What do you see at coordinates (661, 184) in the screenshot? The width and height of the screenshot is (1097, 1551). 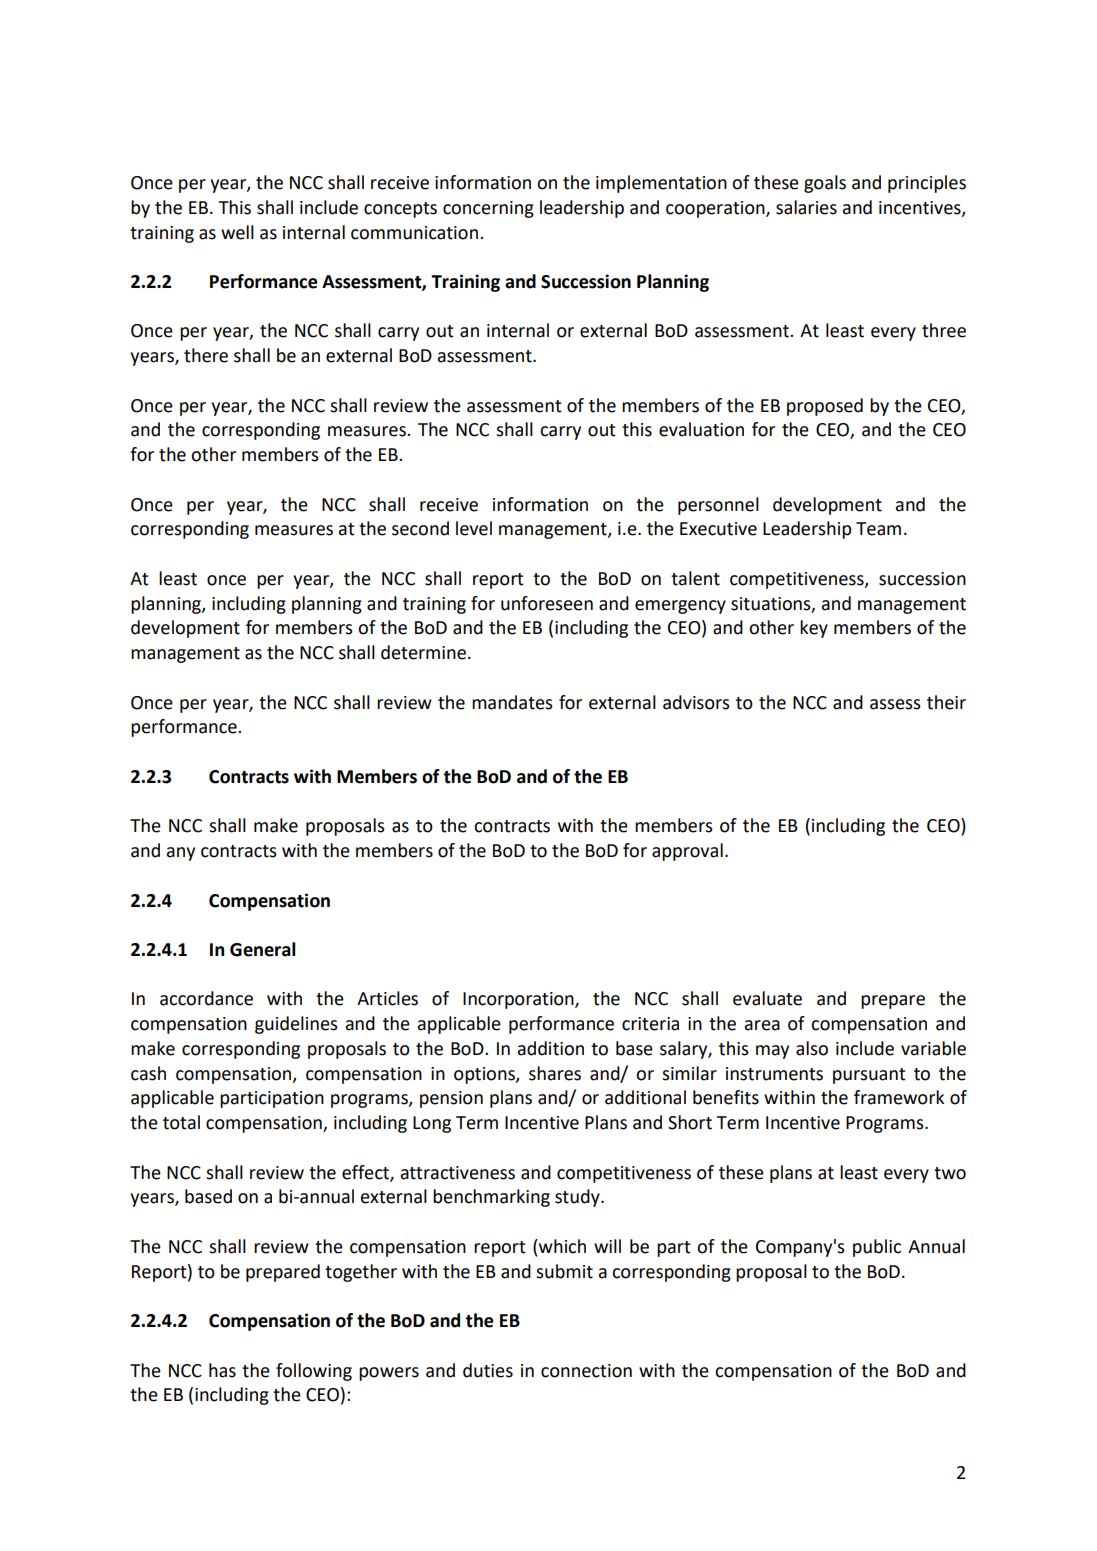 I see `implementation` at bounding box center [661, 184].
